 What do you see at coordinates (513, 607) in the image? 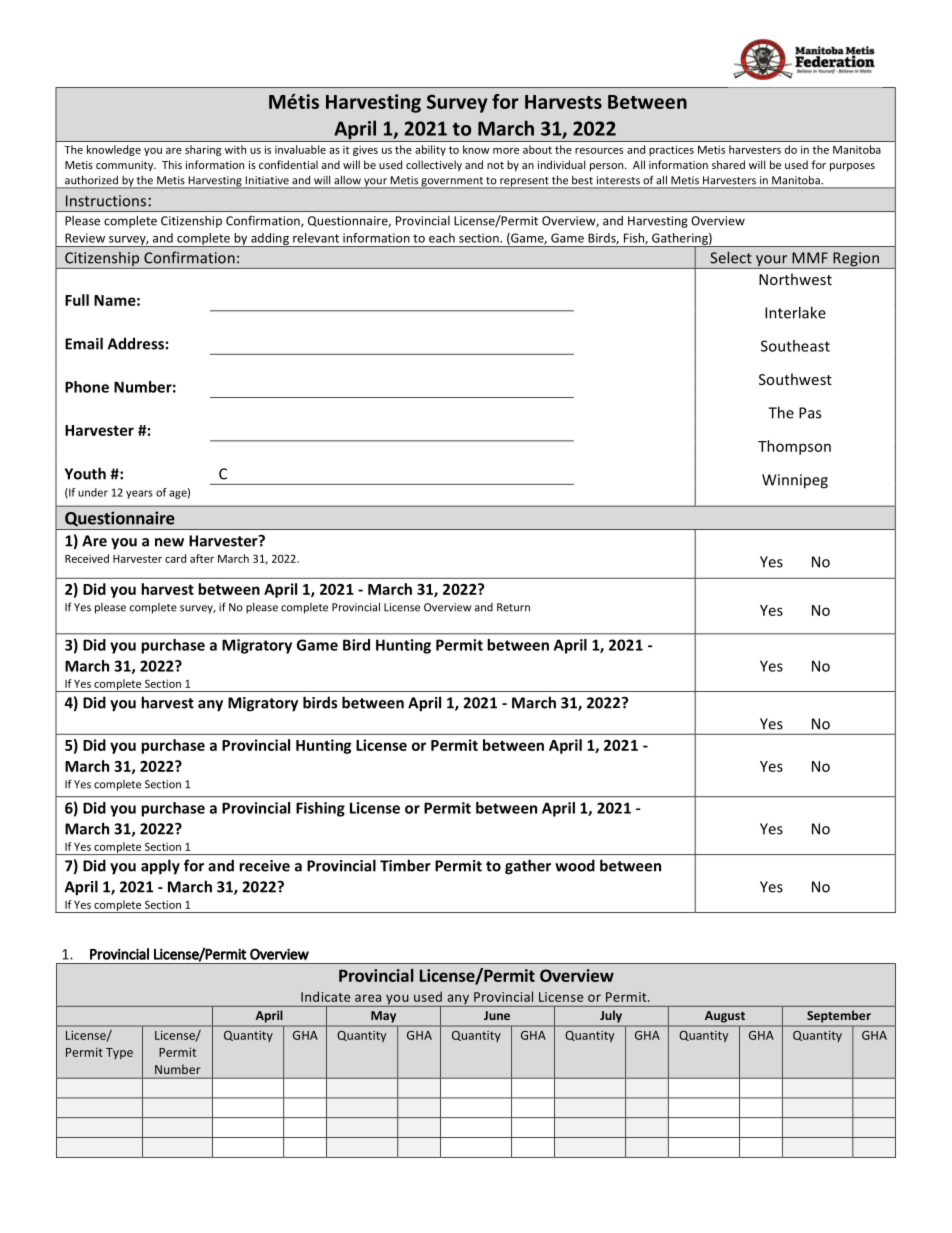
I see `Return` at bounding box center [513, 607].
